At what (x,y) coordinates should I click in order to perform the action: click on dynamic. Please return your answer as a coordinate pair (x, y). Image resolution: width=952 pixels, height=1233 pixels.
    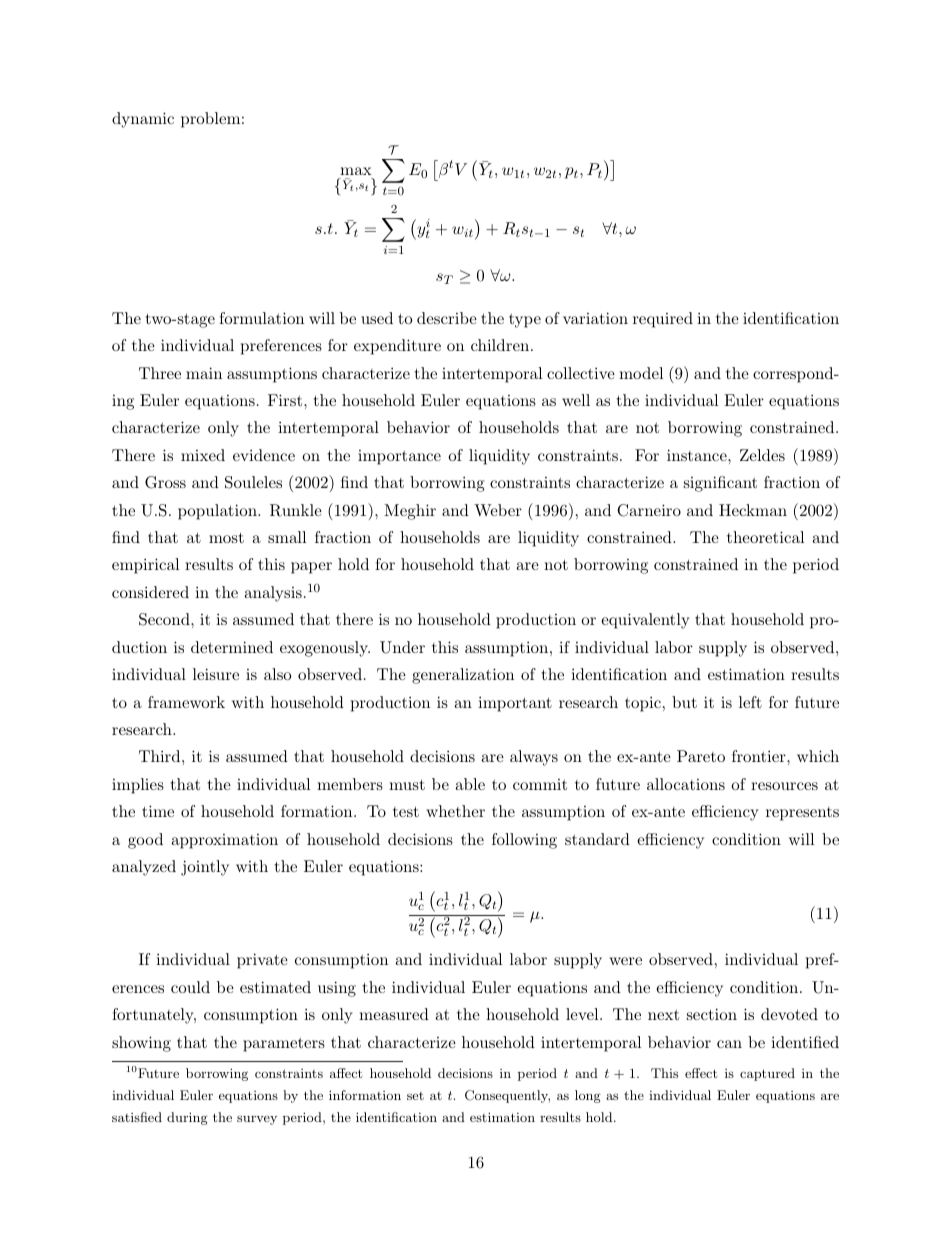
    Looking at the image, I should click on (143, 120).
